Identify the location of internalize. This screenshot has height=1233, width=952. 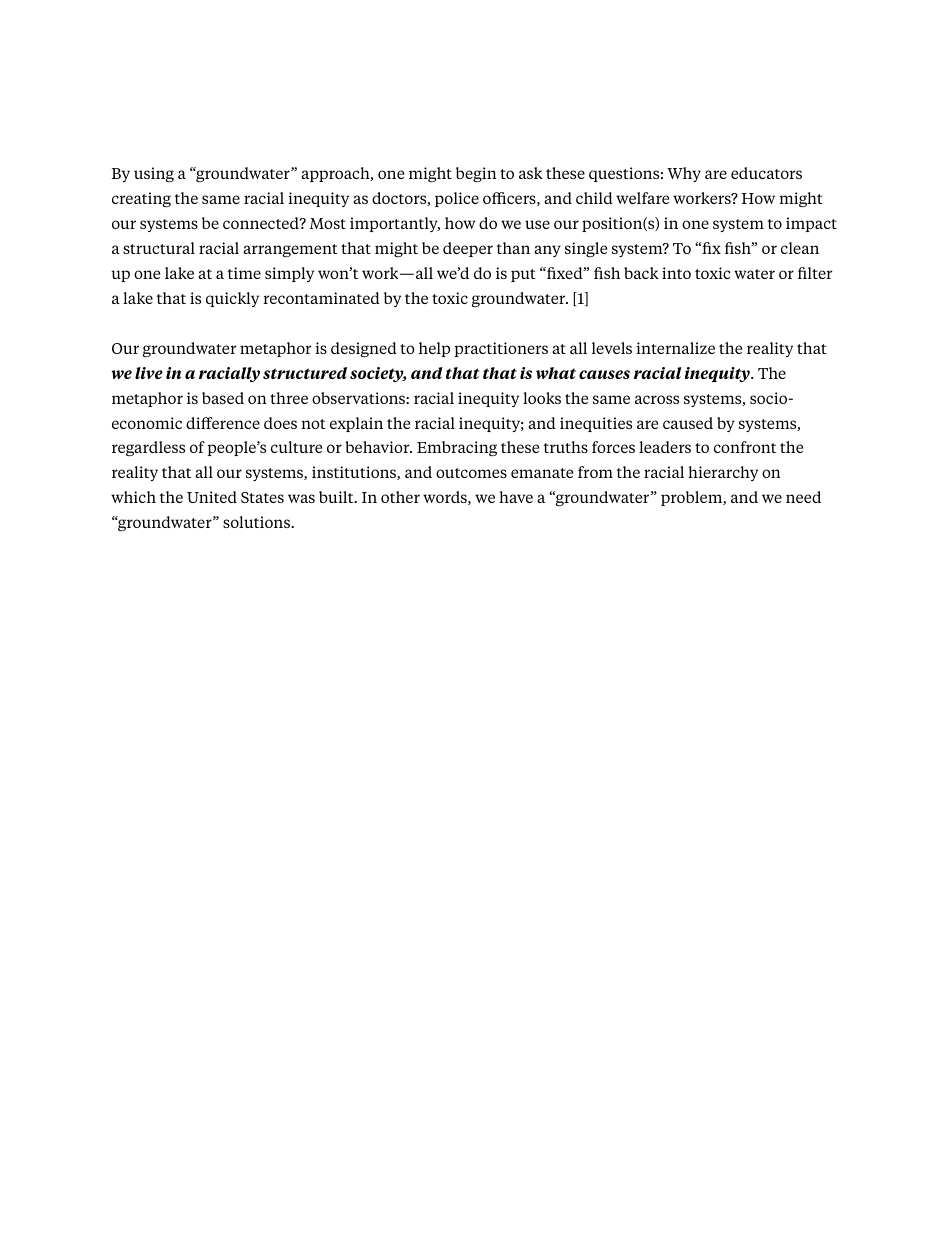
(675, 348).
